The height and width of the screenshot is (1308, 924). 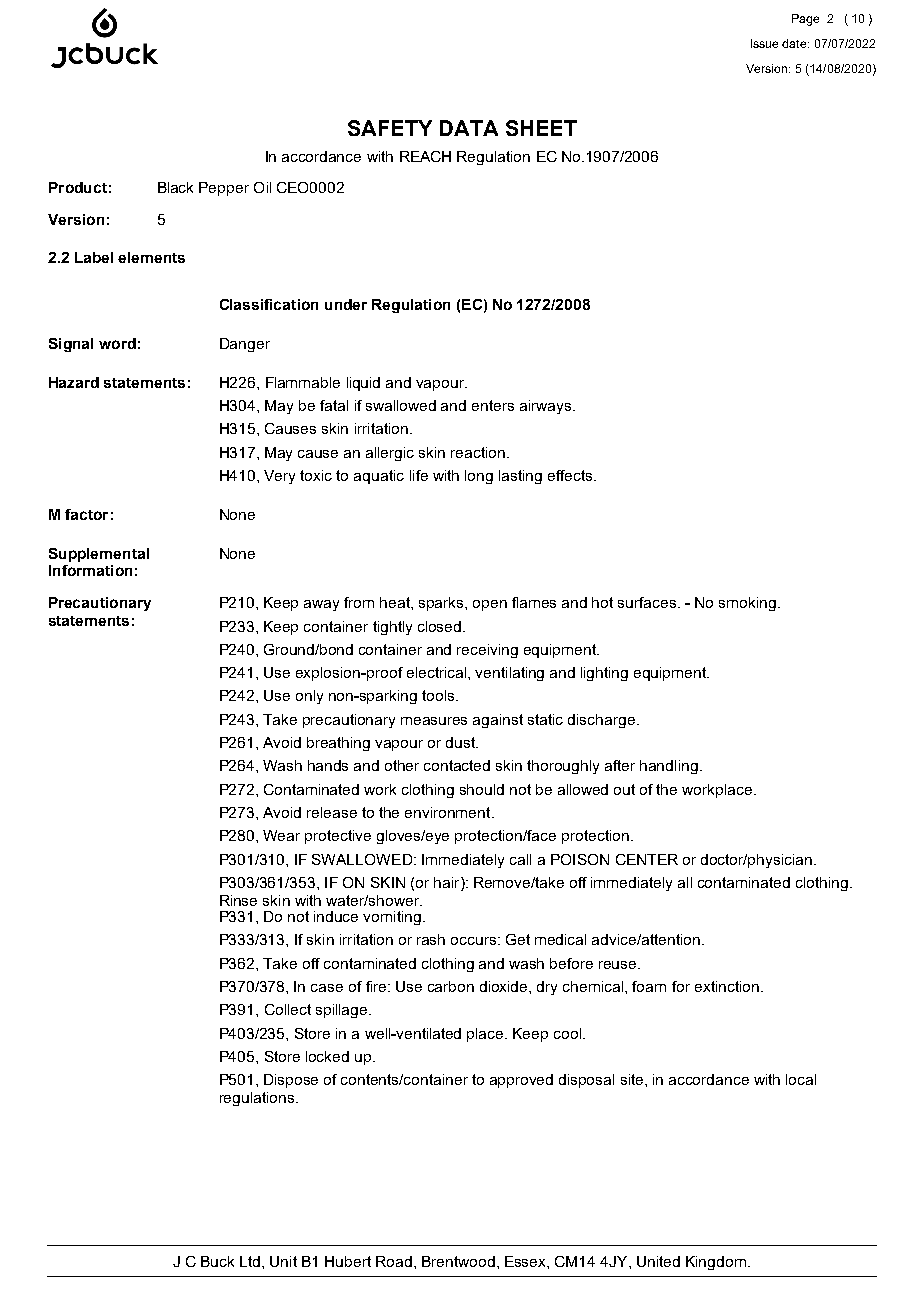 What do you see at coordinates (764, 43) in the screenshot?
I see `Issue` at bounding box center [764, 43].
